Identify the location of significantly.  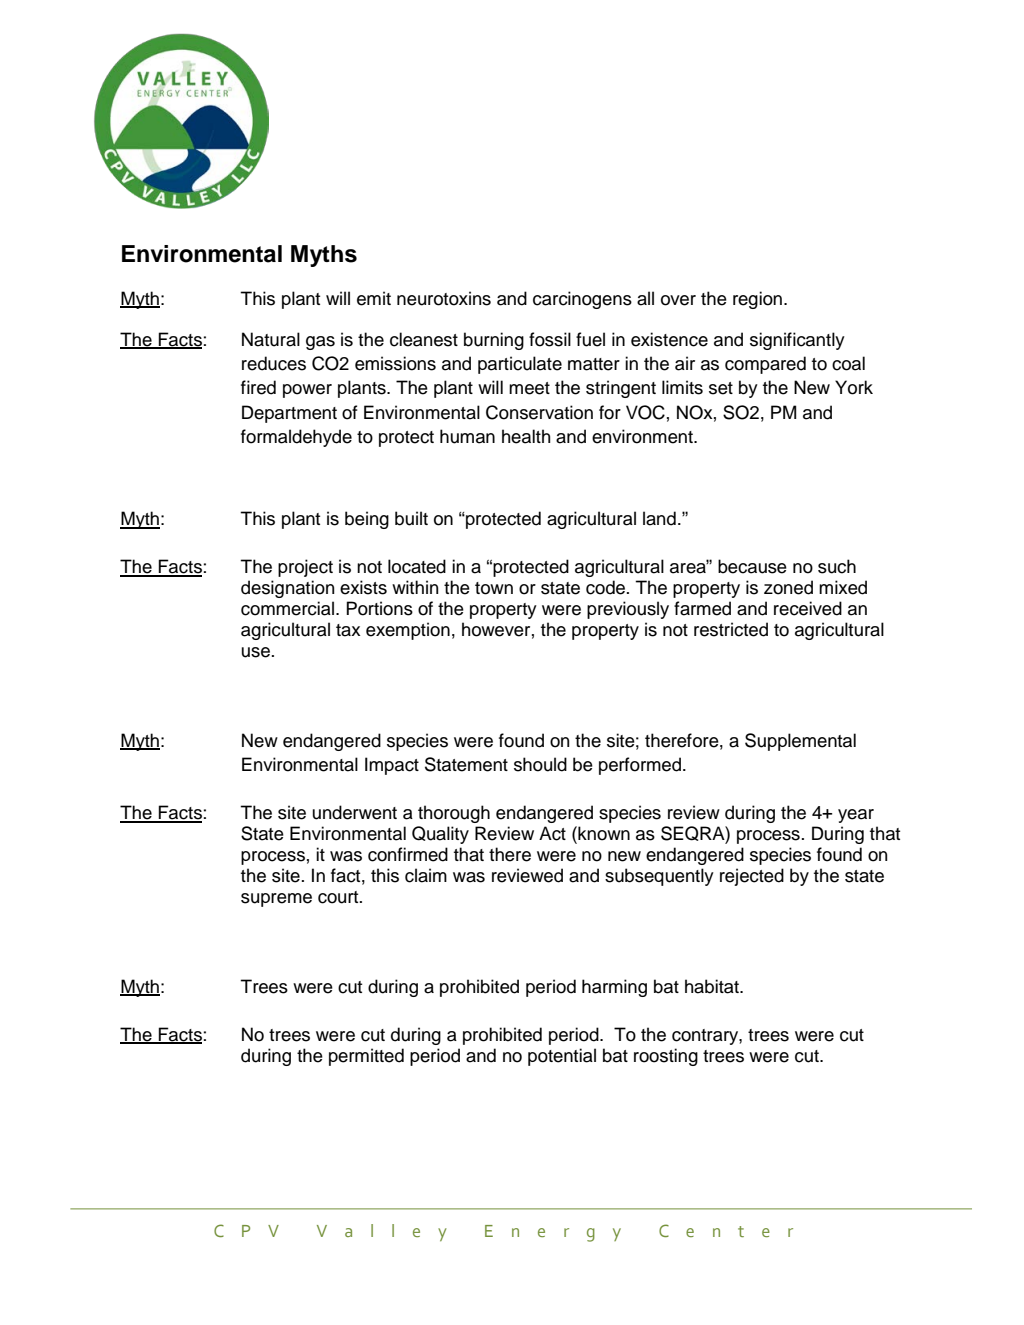
(797, 341).
